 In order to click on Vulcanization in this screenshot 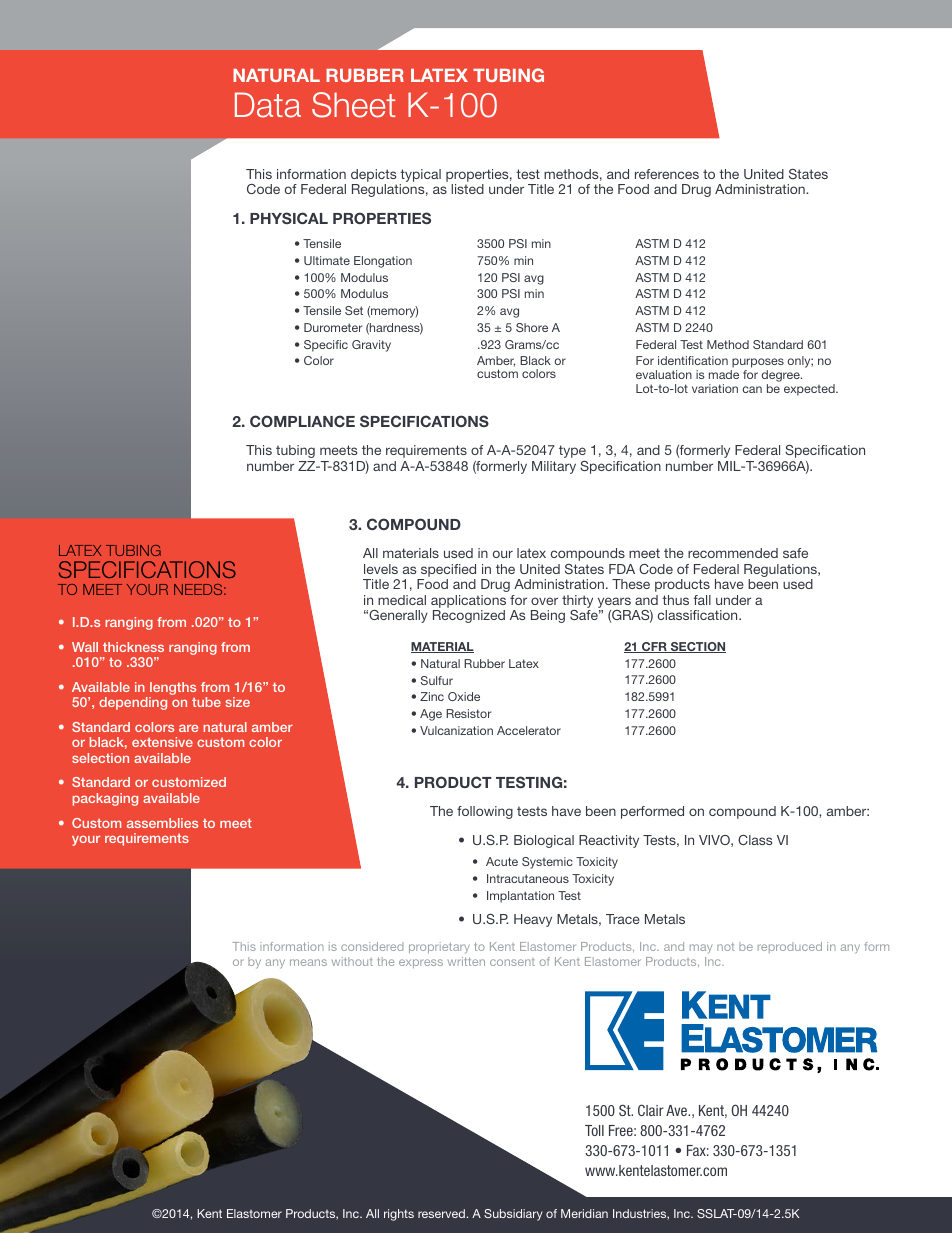, I will do `click(456, 730)`.
